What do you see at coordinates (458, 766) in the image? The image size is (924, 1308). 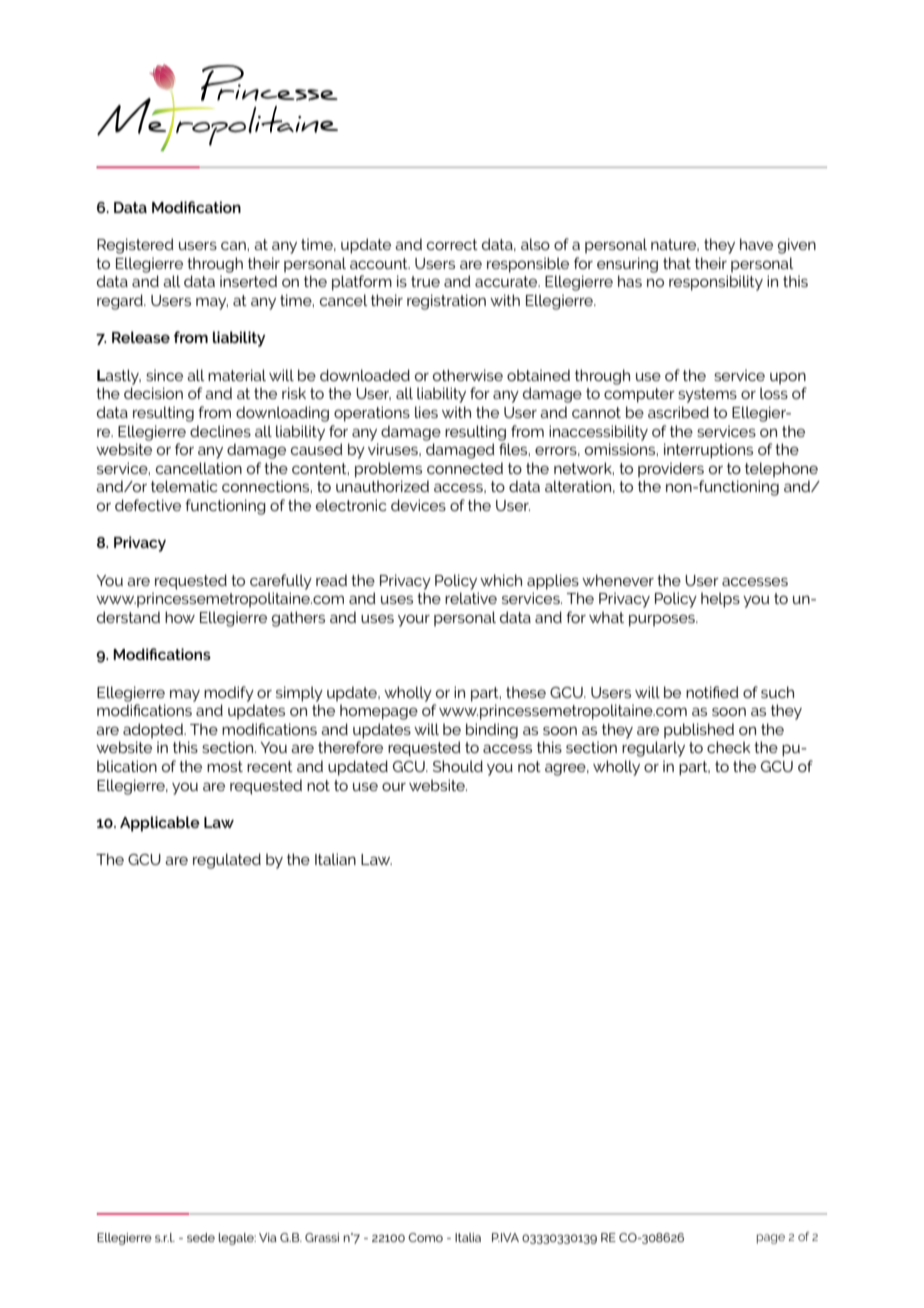 I see `Should` at bounding box center [458, 766].
